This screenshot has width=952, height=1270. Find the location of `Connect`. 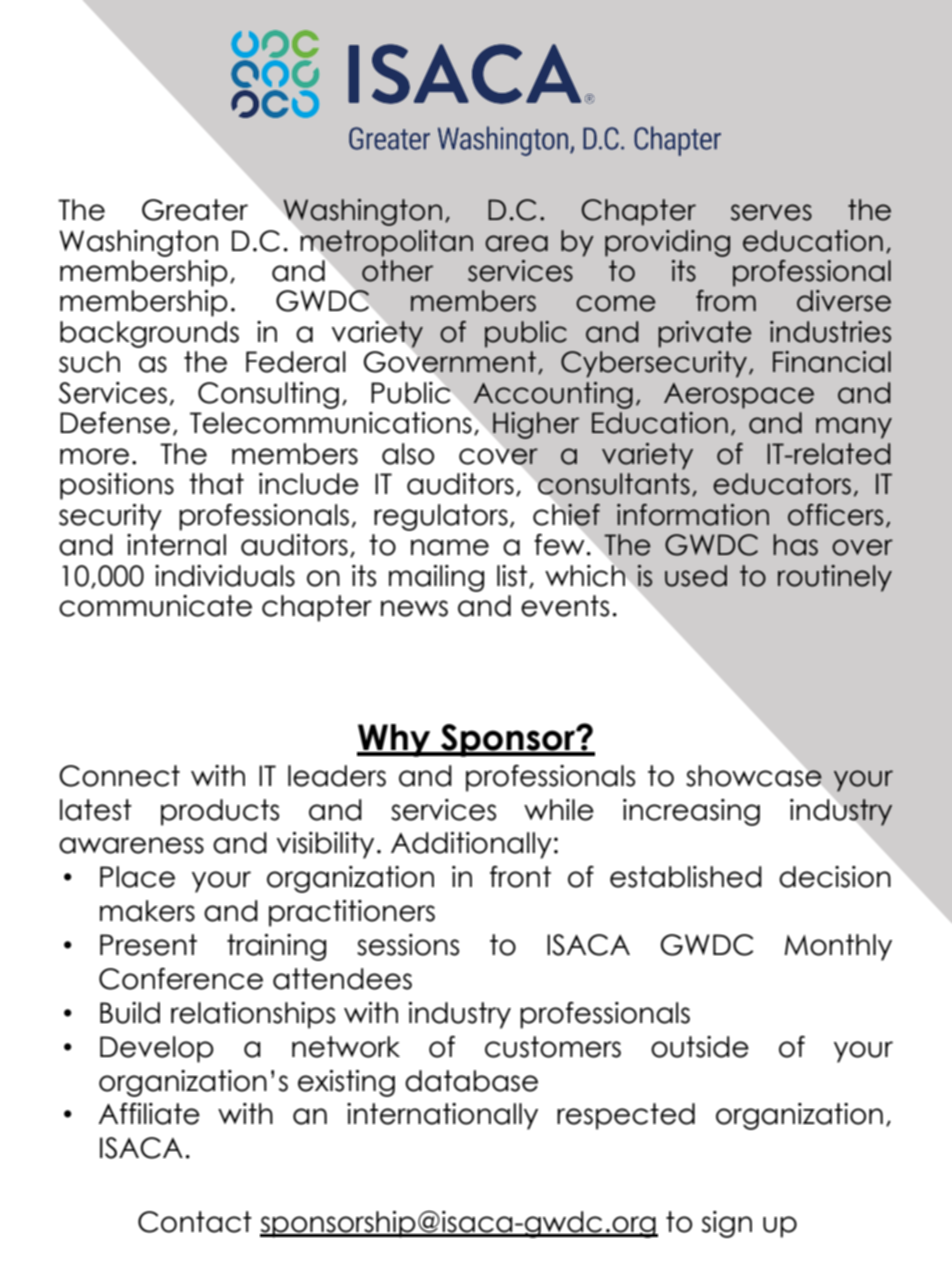

Connect is located at coordinates (119, 776).
